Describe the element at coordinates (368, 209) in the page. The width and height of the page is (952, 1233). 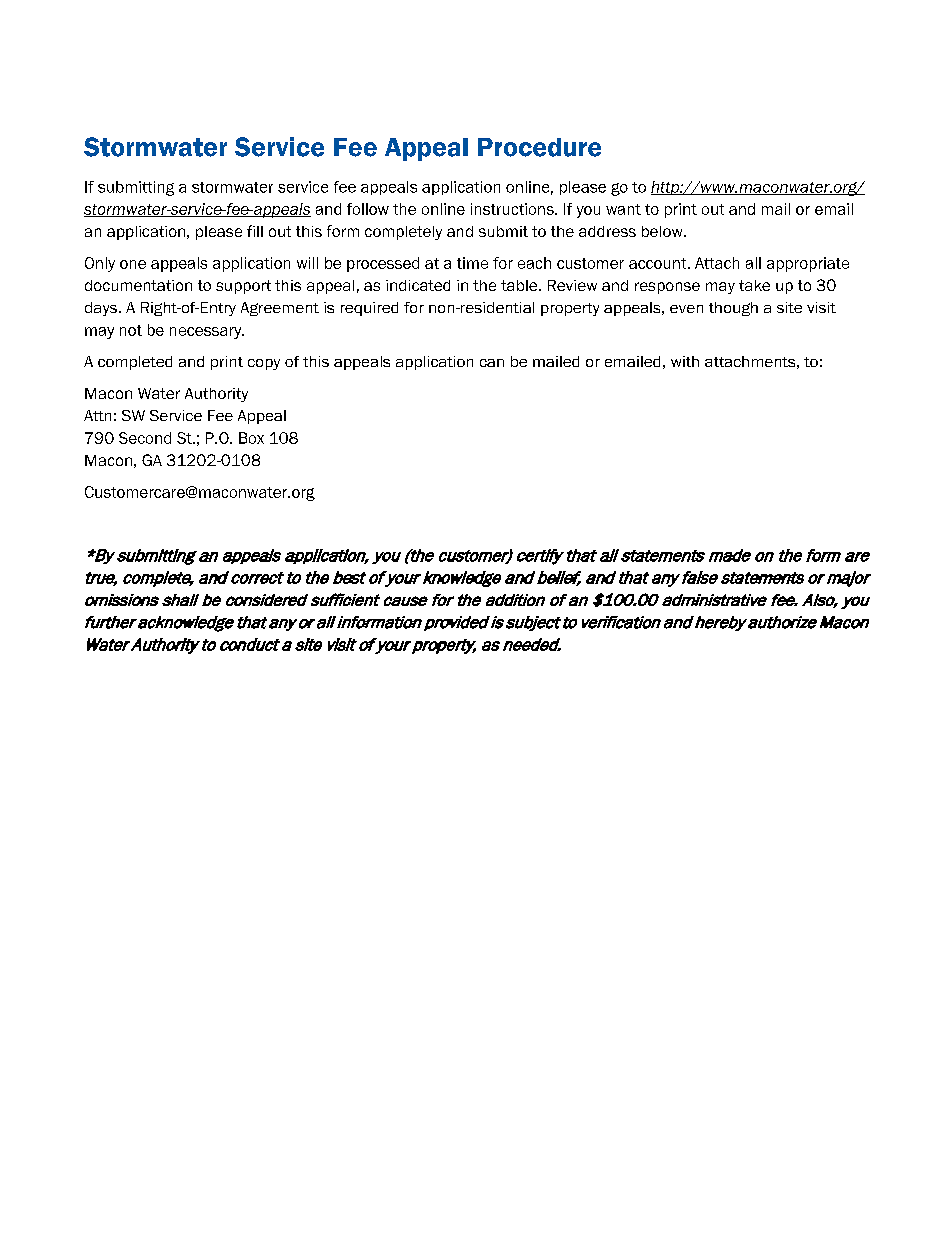
I see `follow` at that location.
